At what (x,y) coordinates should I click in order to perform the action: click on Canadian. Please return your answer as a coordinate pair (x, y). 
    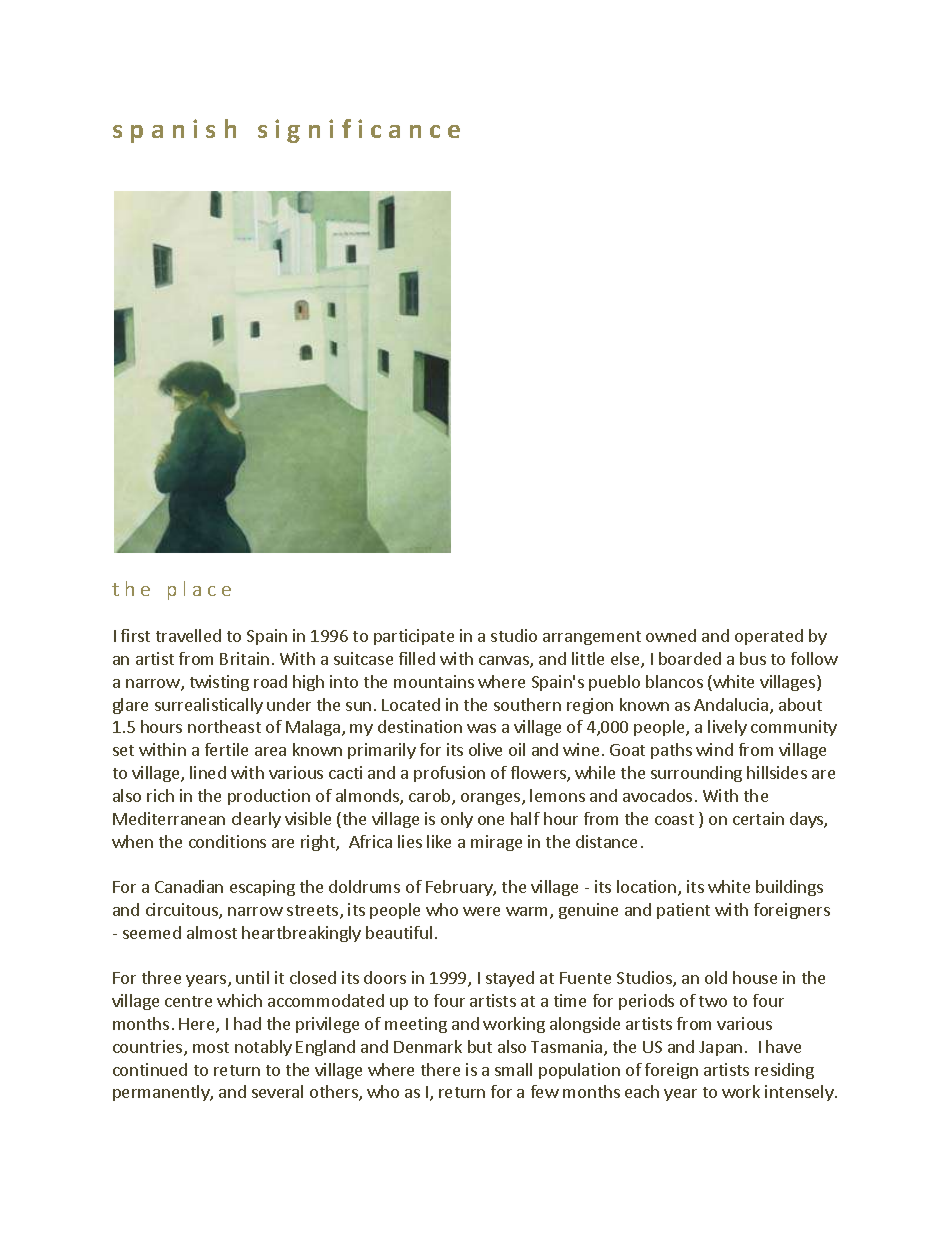
    Looking at the image, I should click on (189, 886).
